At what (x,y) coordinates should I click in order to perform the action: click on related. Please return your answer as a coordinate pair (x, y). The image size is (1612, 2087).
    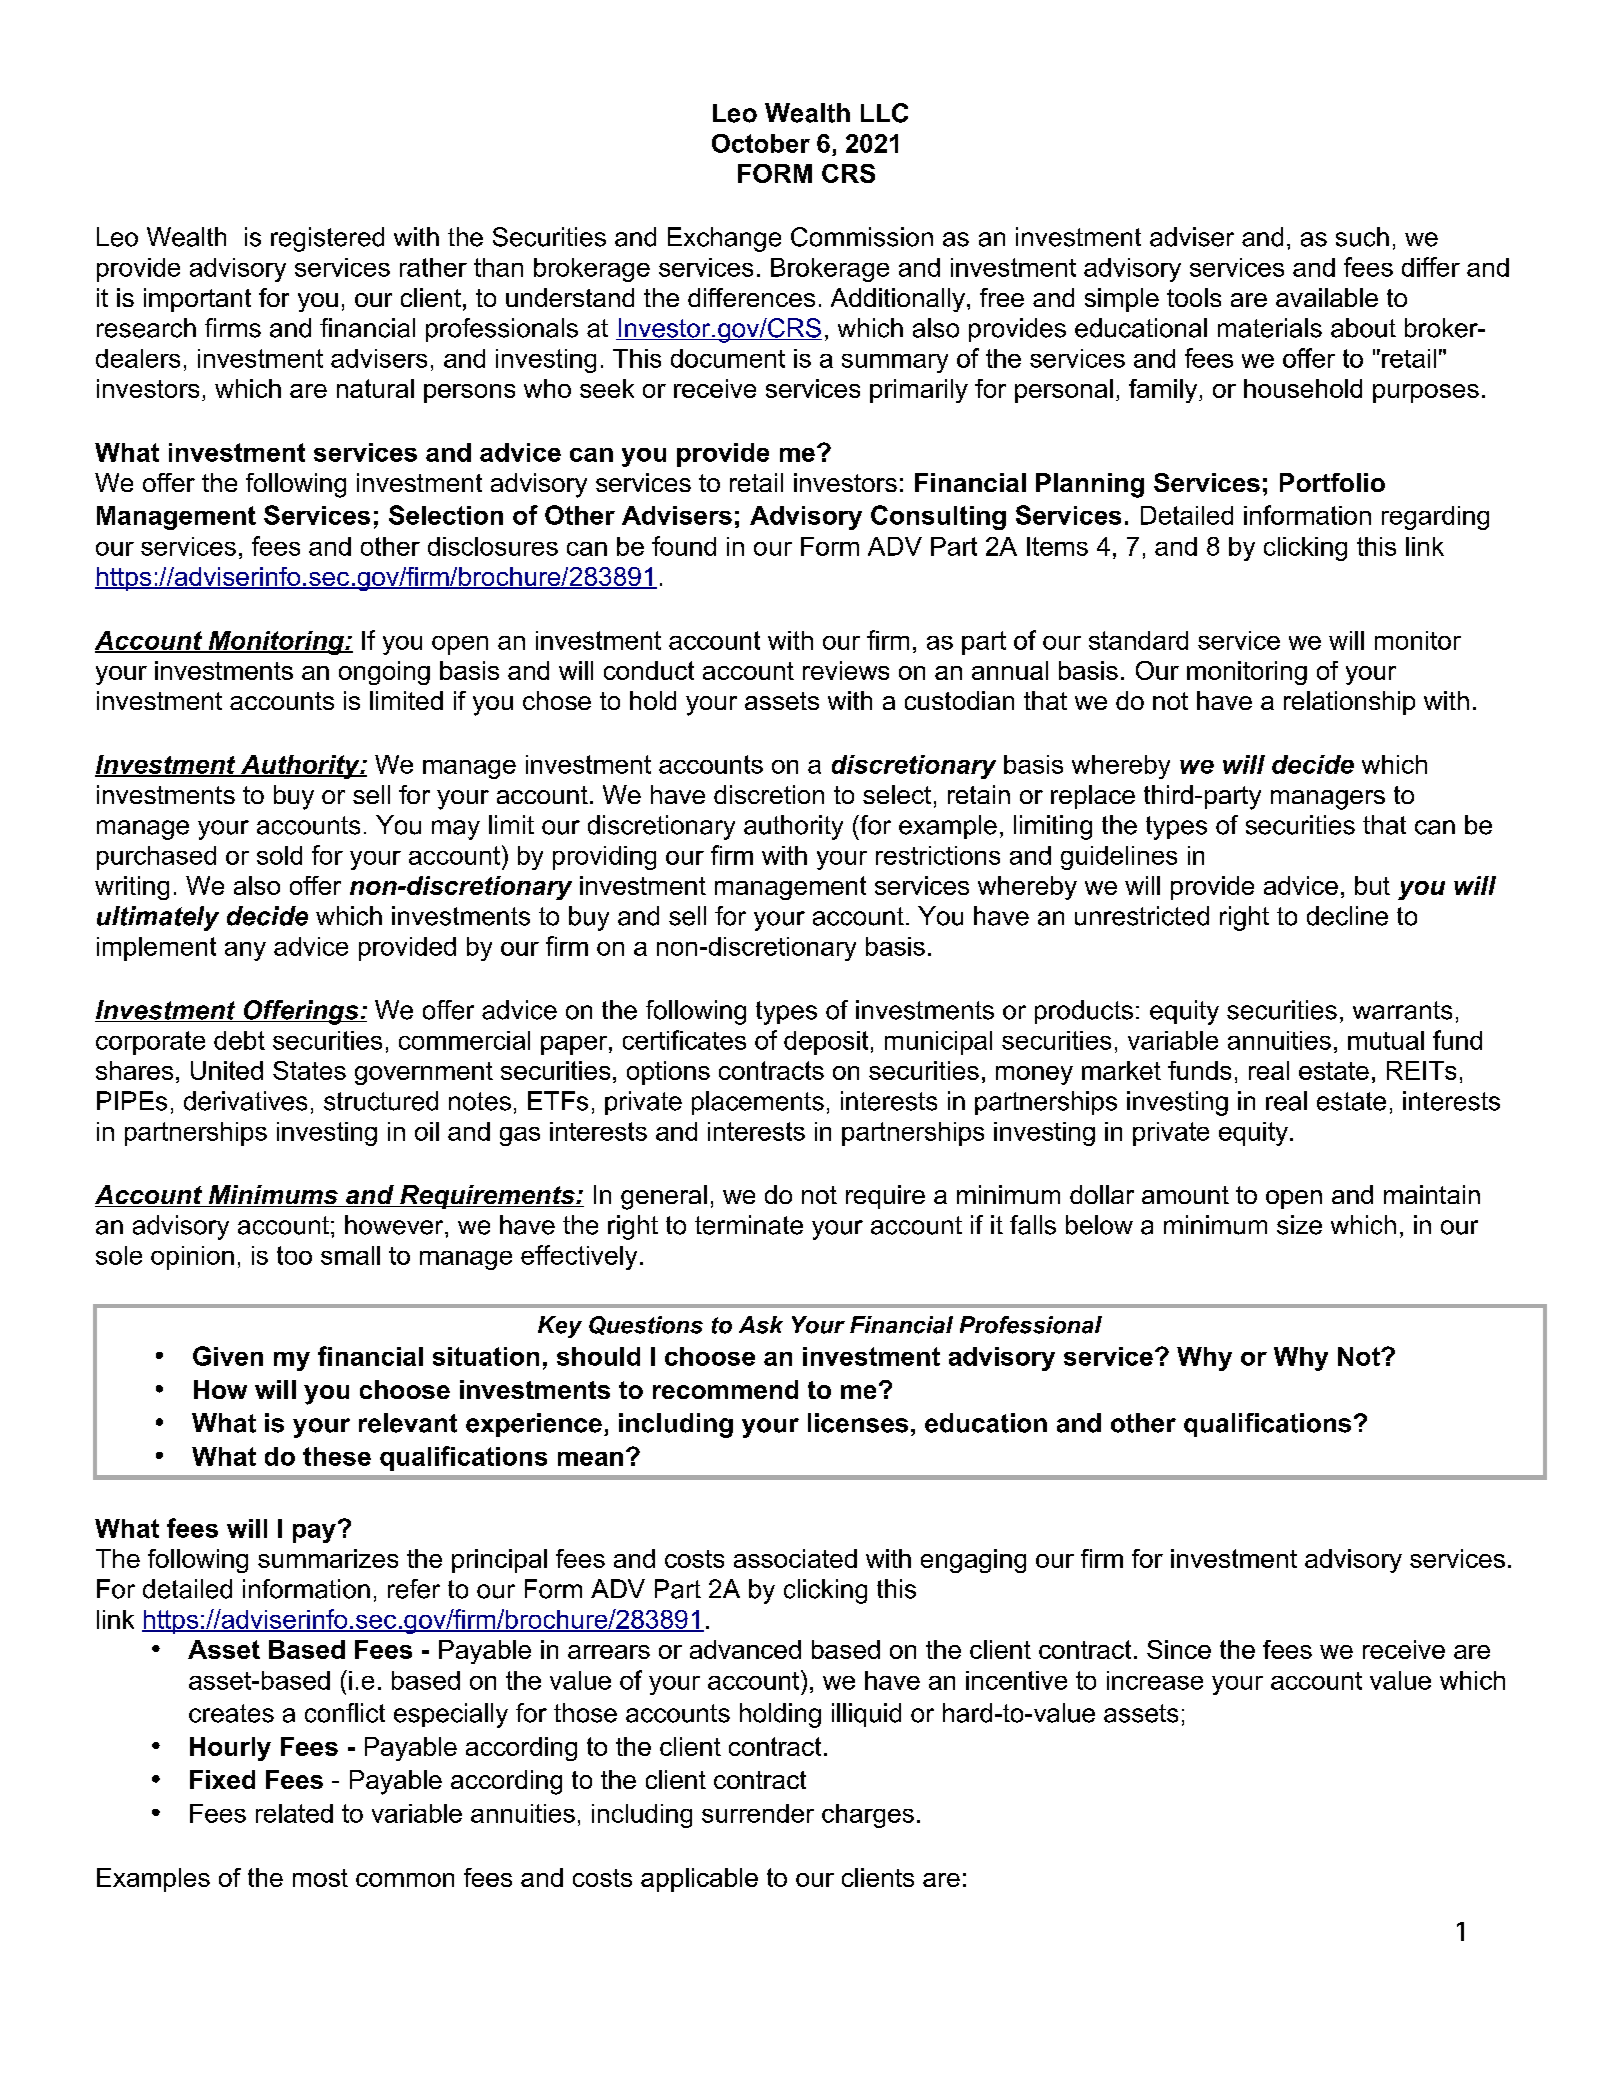
    Looking at the image, I should click on (294, 1813).
